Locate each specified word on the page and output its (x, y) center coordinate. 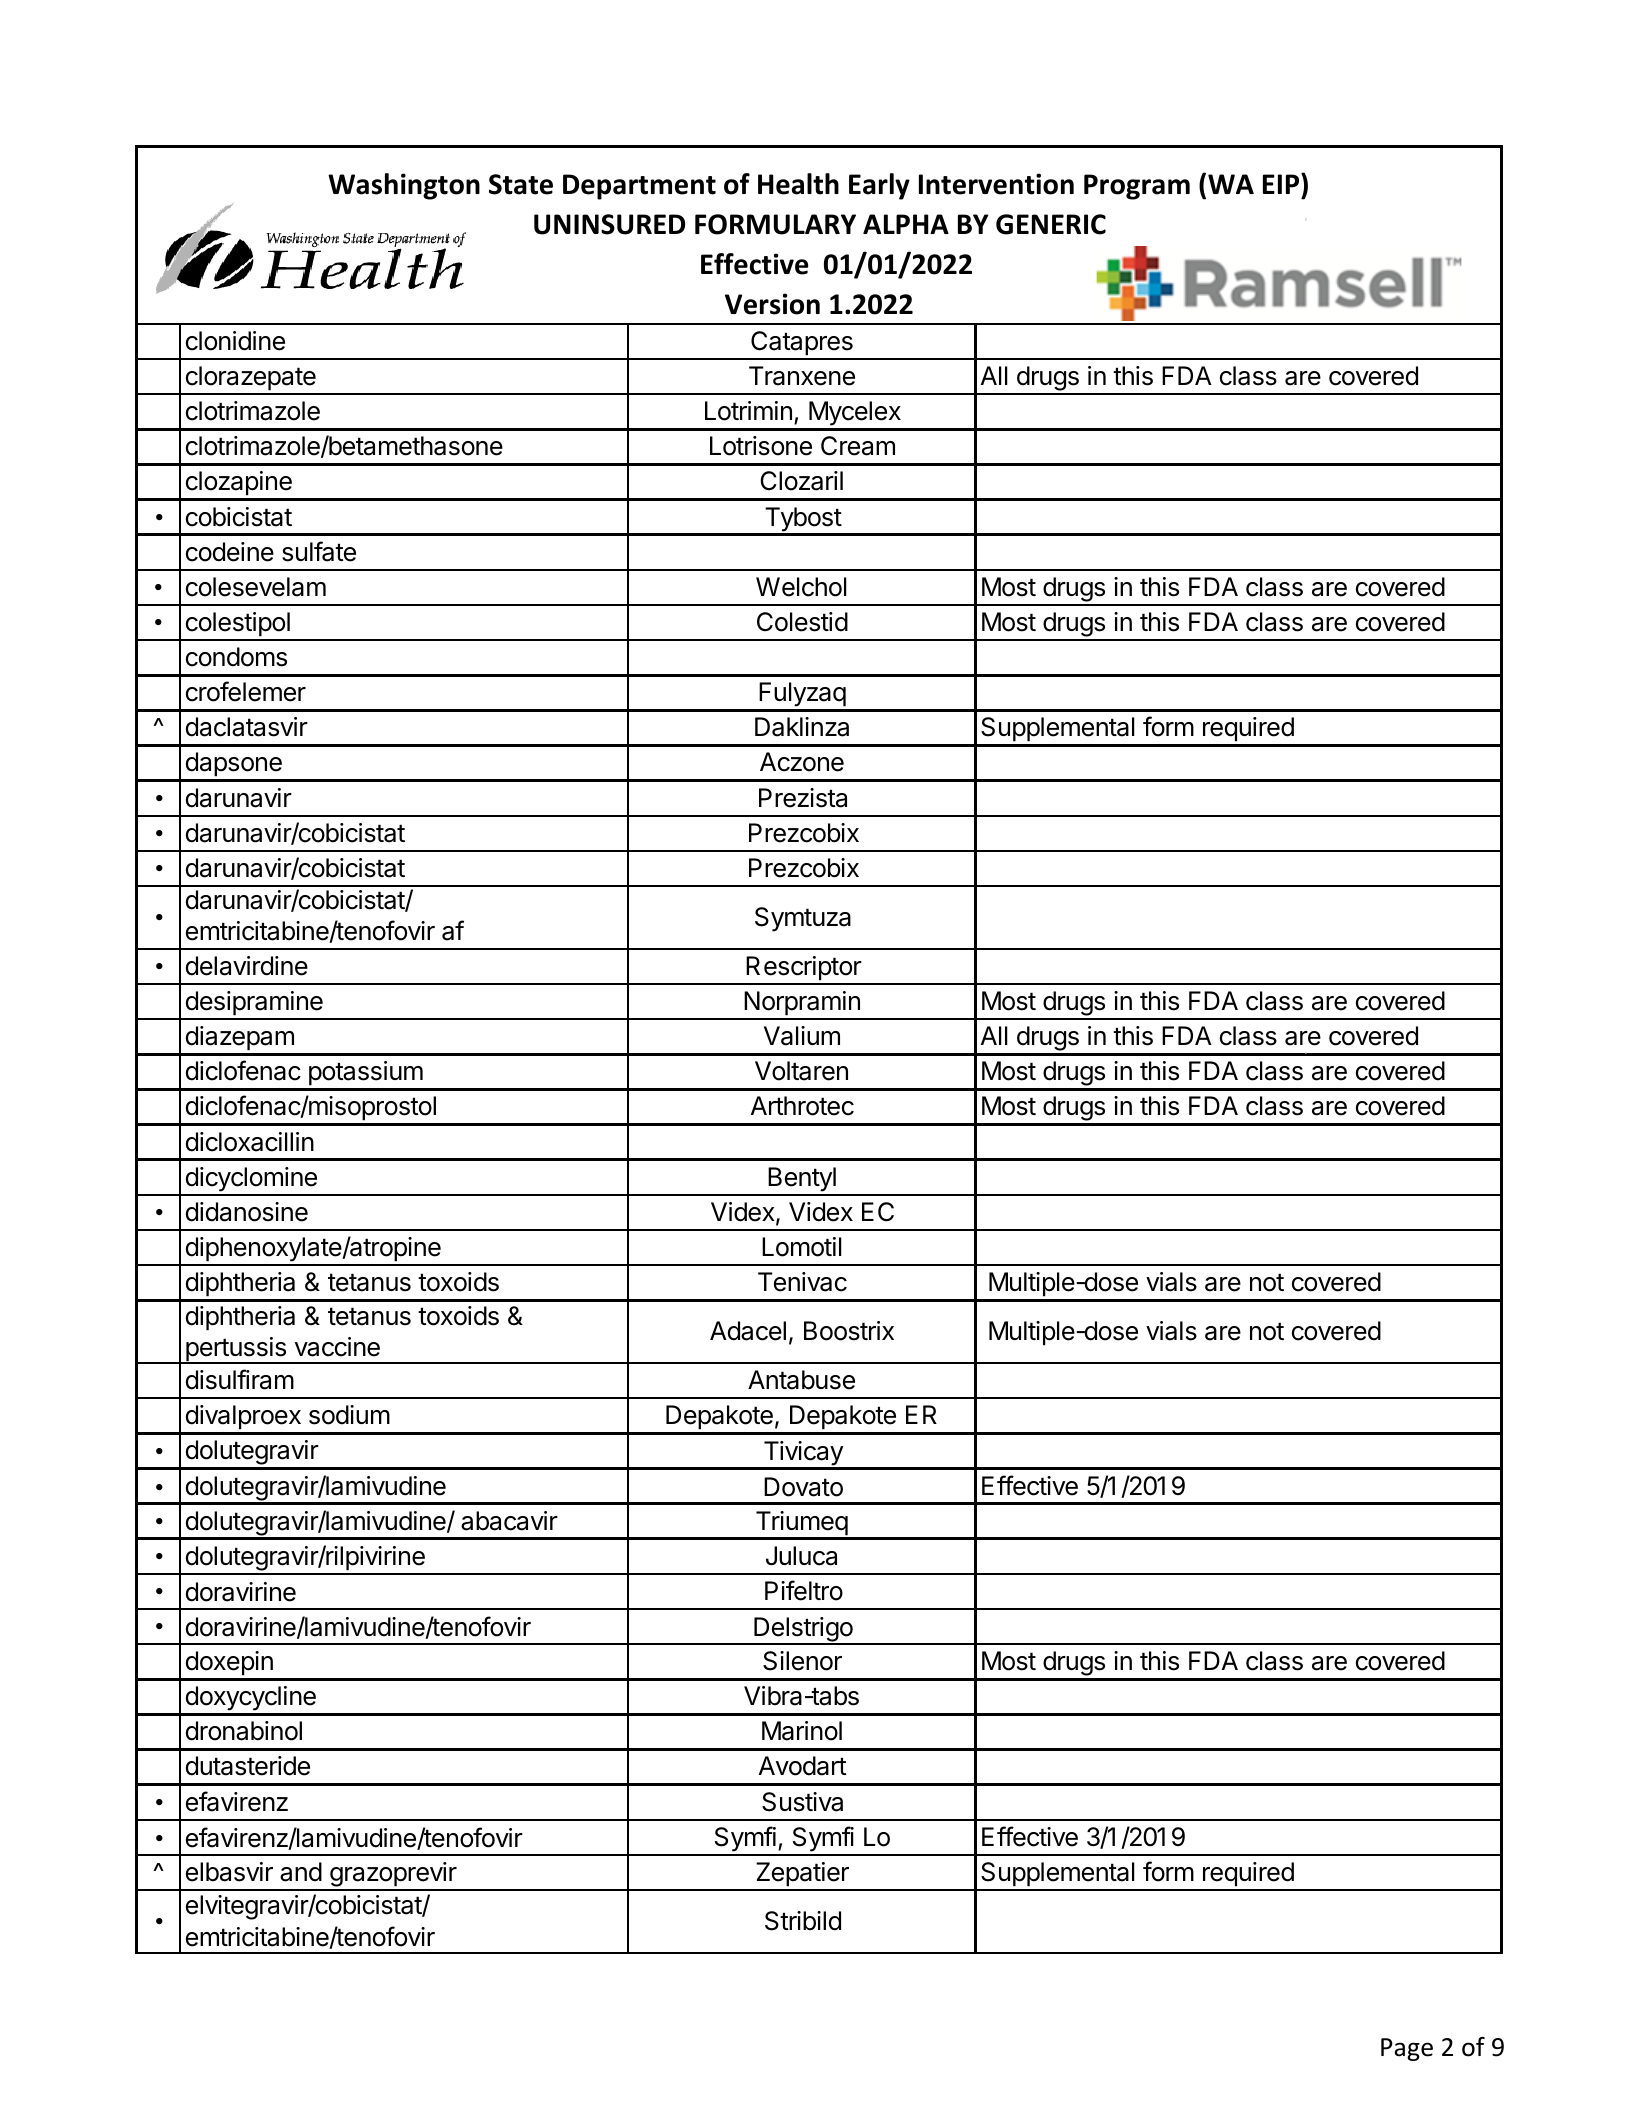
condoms (236, 657)
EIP (1282, 183)
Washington (404, 186)
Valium (802, 1036)
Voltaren (801, 1071)
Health (798, 184)
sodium (349, 1415)
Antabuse (801, 1380)
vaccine (337, 1347)
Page (1407, 2049)
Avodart (803, 1766)
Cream (858, 446)
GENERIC (1051, 224)
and (301, 1872)
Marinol (802, 1731)
